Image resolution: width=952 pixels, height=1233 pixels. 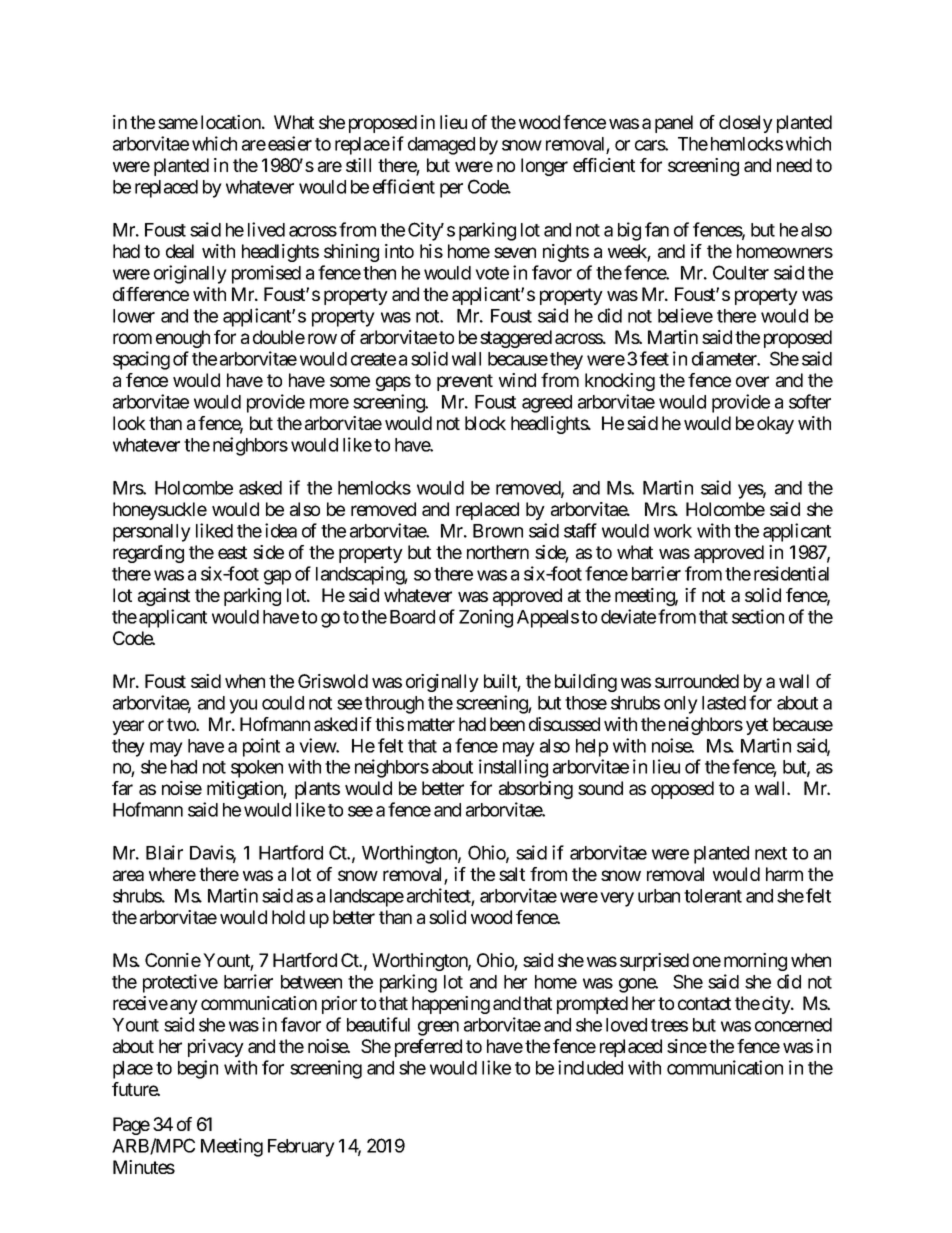 What do you see at coordinates (793, 1025) in the screenshot?
I see `concerned` at bounding box center [793, 1025].
